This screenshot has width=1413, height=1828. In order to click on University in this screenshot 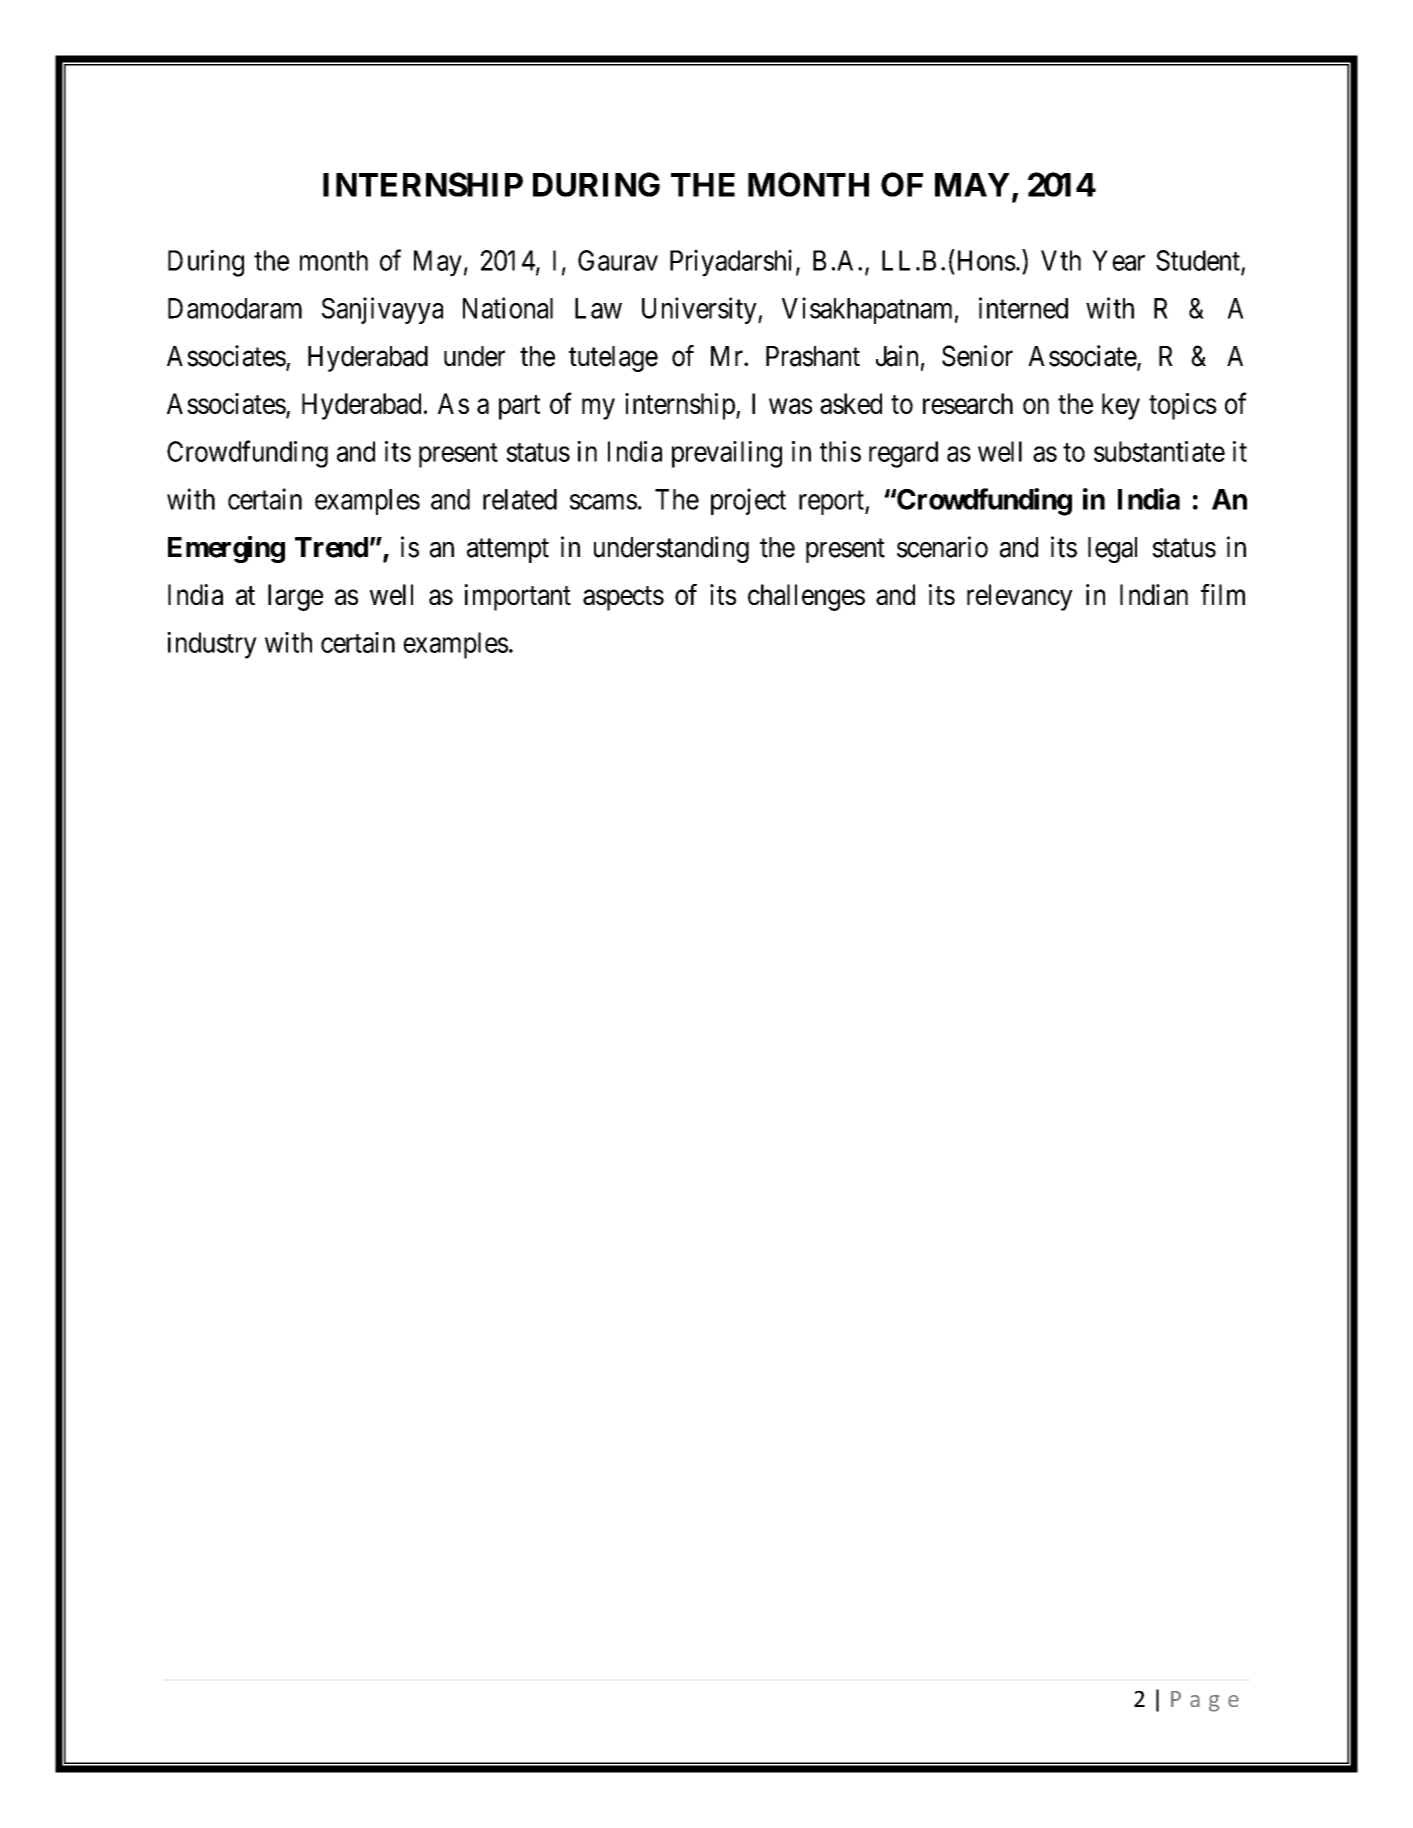, I will do `click(700, 310)`.
